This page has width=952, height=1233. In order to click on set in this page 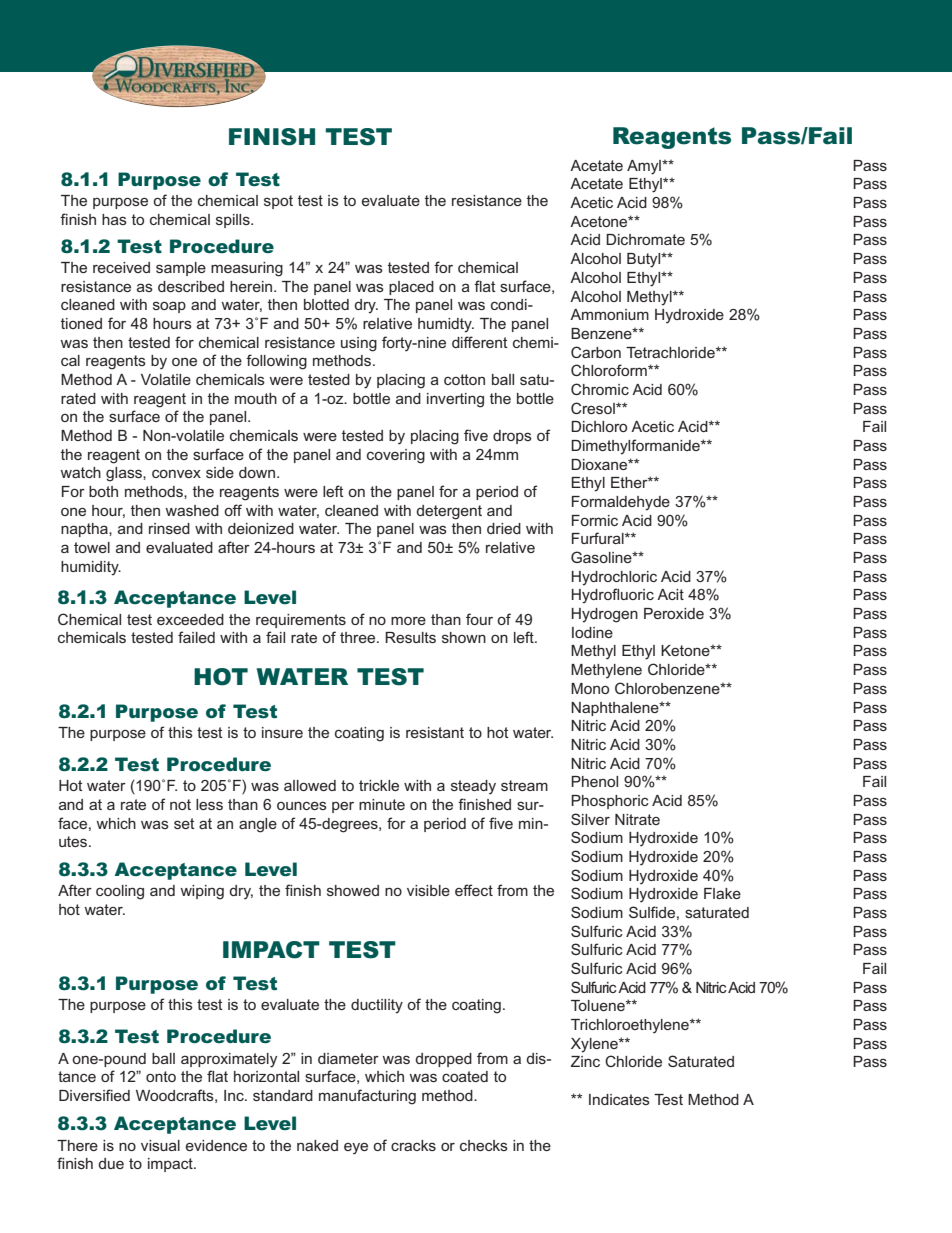, I will do `click(184, 823)`.
